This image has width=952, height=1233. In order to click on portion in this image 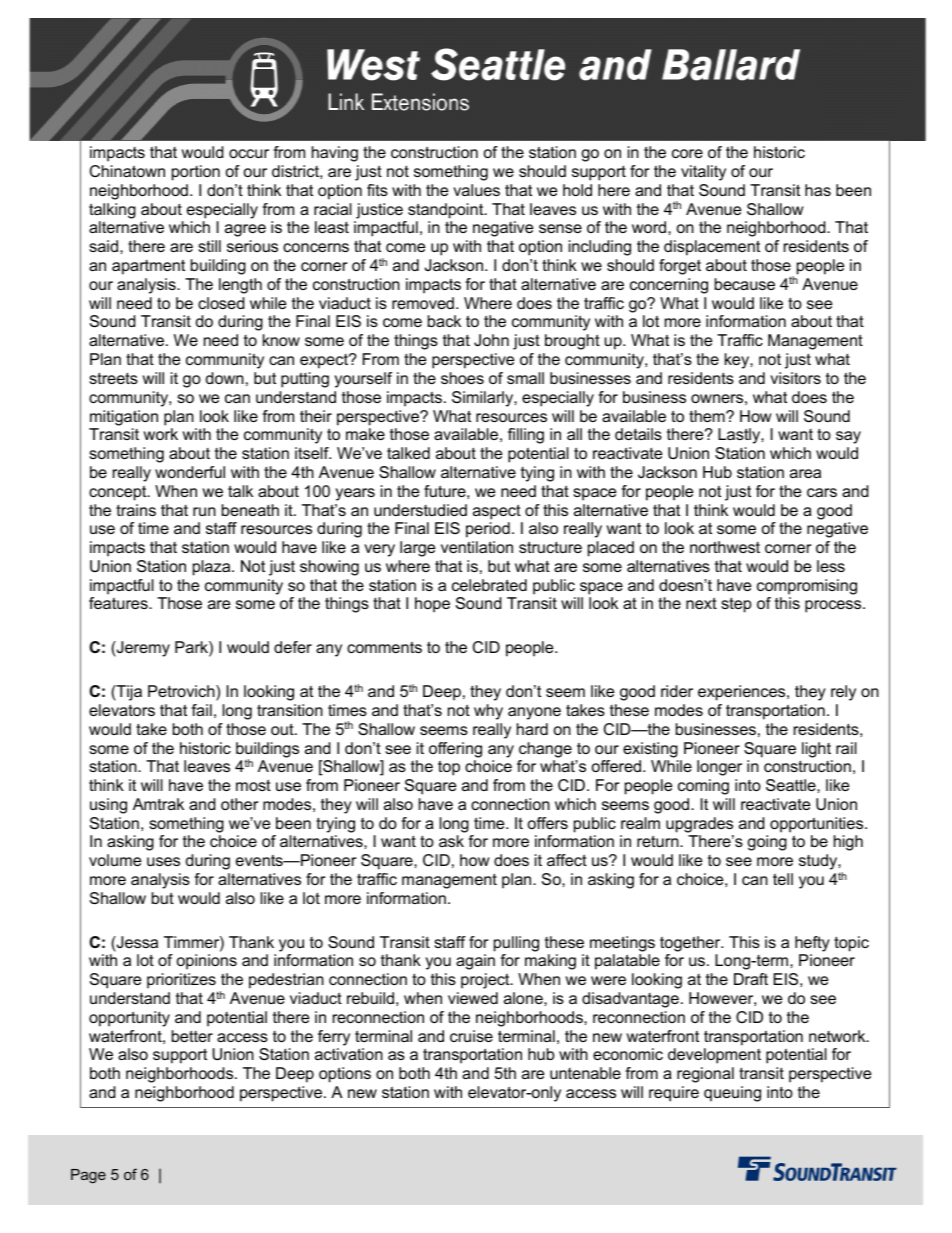, I will do `click(196, 173)`.
